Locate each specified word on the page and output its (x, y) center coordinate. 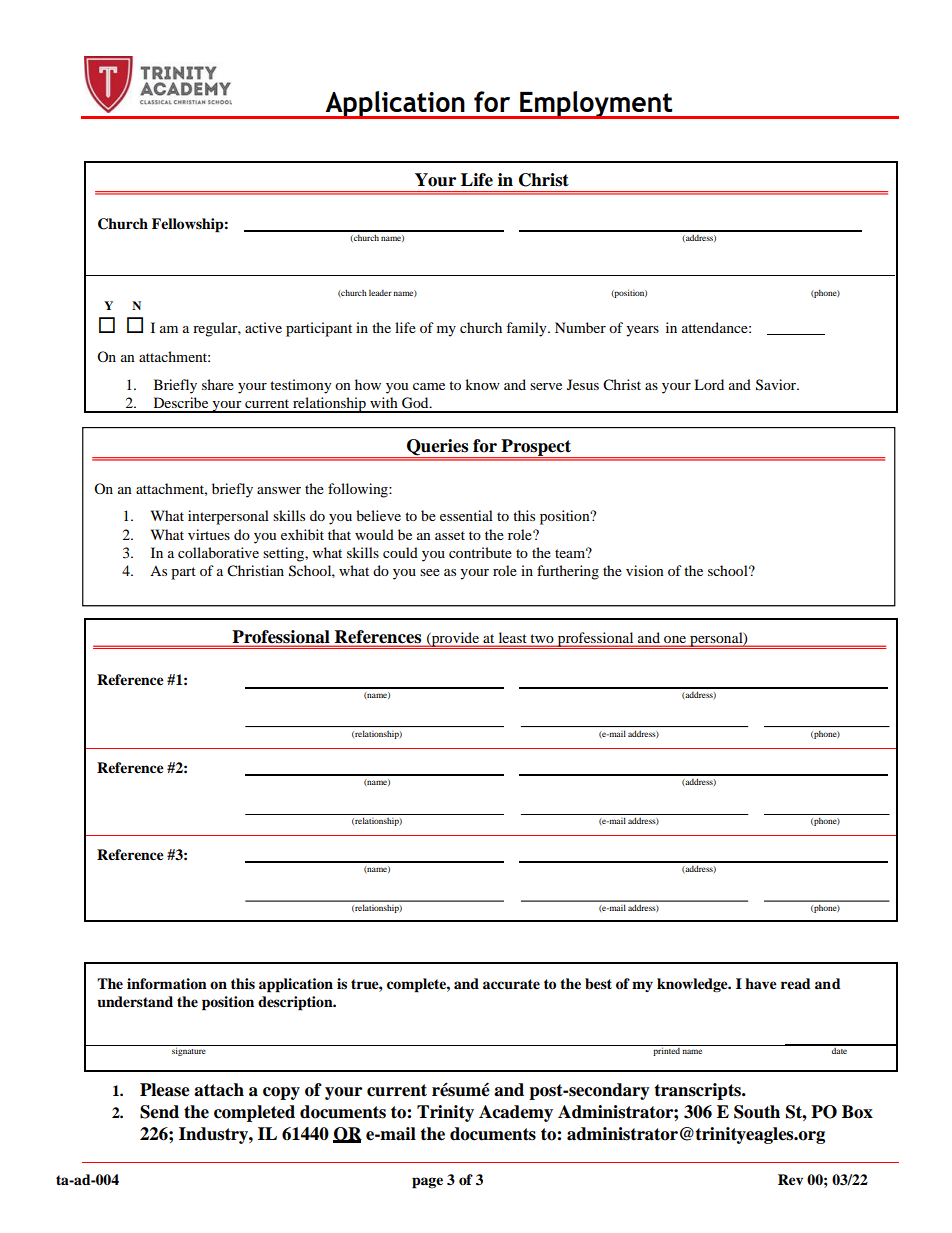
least (512, 639)
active (263, 327)
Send (159, 1112)
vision (645, 570)
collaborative (218, 552)
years (642, 331)
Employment (596, 105)
